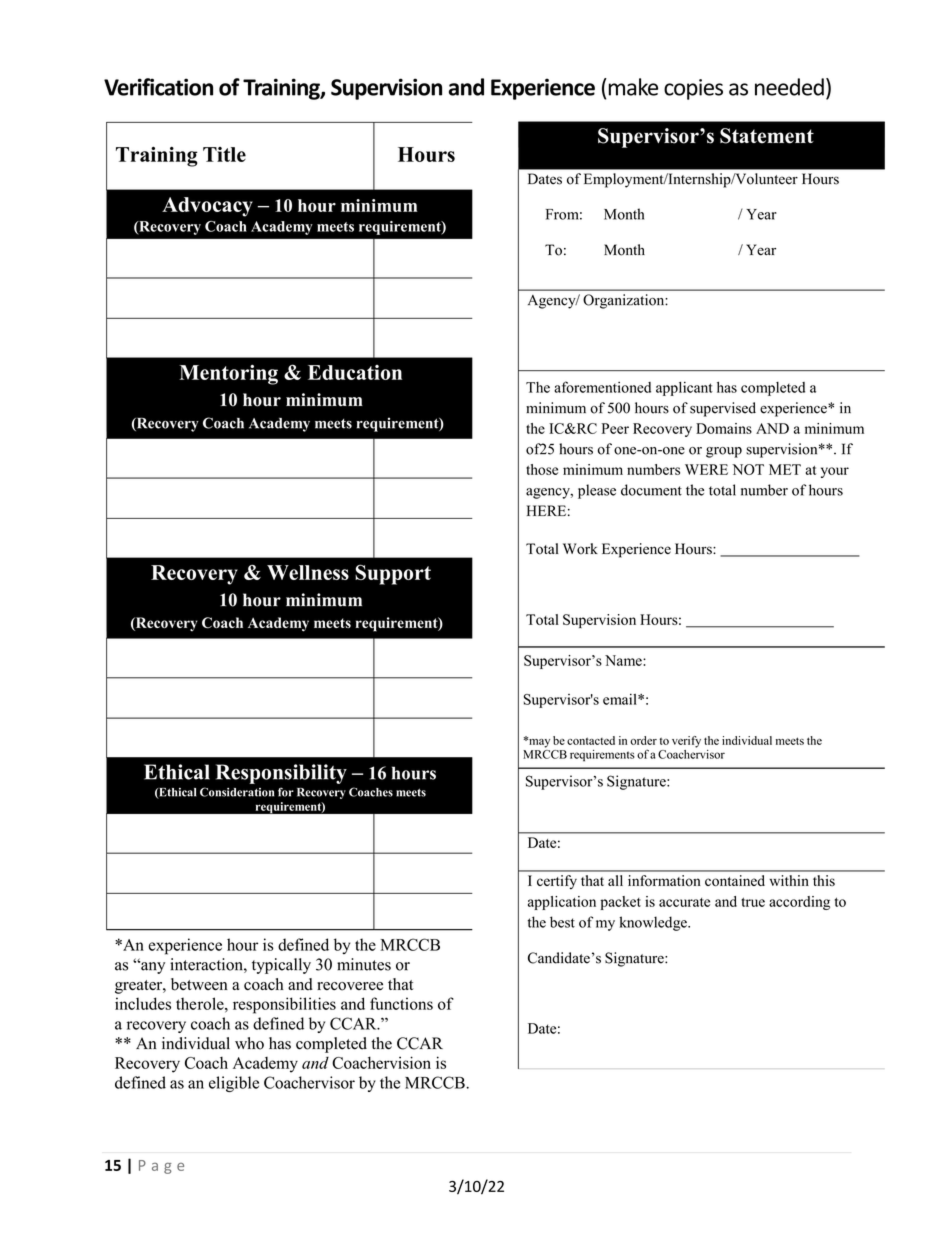 Image resolution: width=952 pixels, height=1233 pixels. What do you see at coordinates (684, 389) in the document?
I see `applicant` at bounding box center [684, 389].
